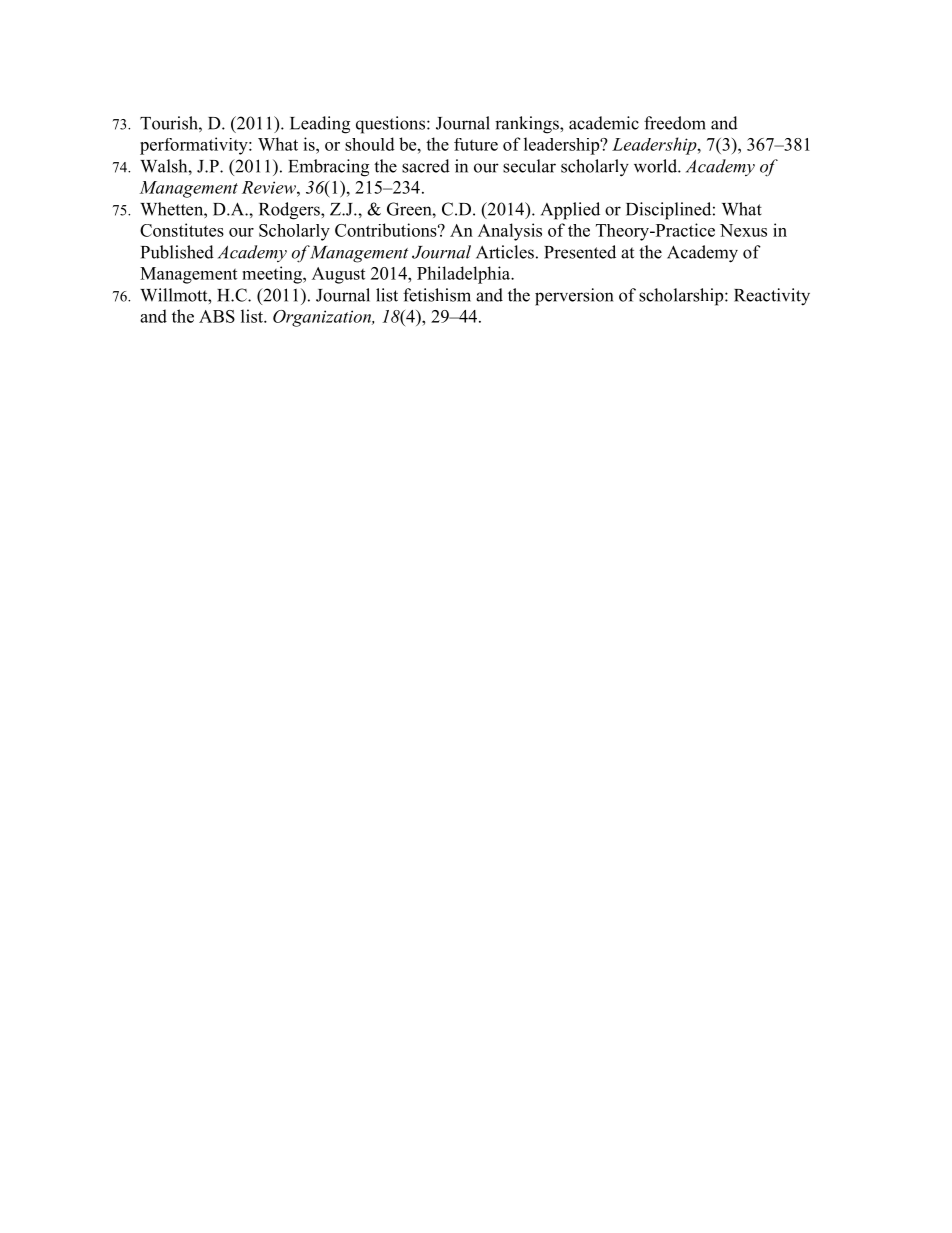  Describe the element at coordinates (528, 125) in the page. I see `rankings` at that location.
